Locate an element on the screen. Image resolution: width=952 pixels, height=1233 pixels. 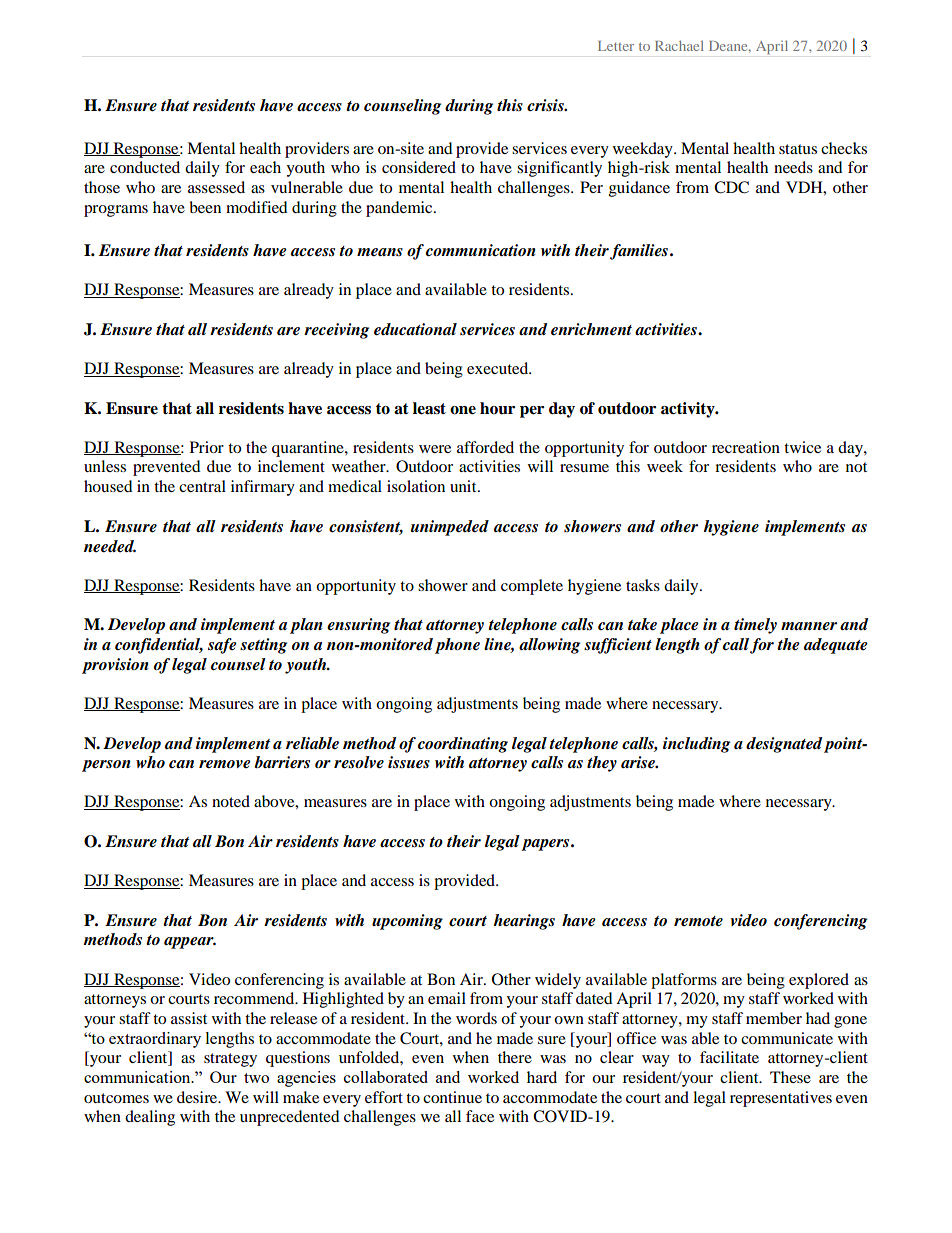
considered is located at coordinates (419, 167).
